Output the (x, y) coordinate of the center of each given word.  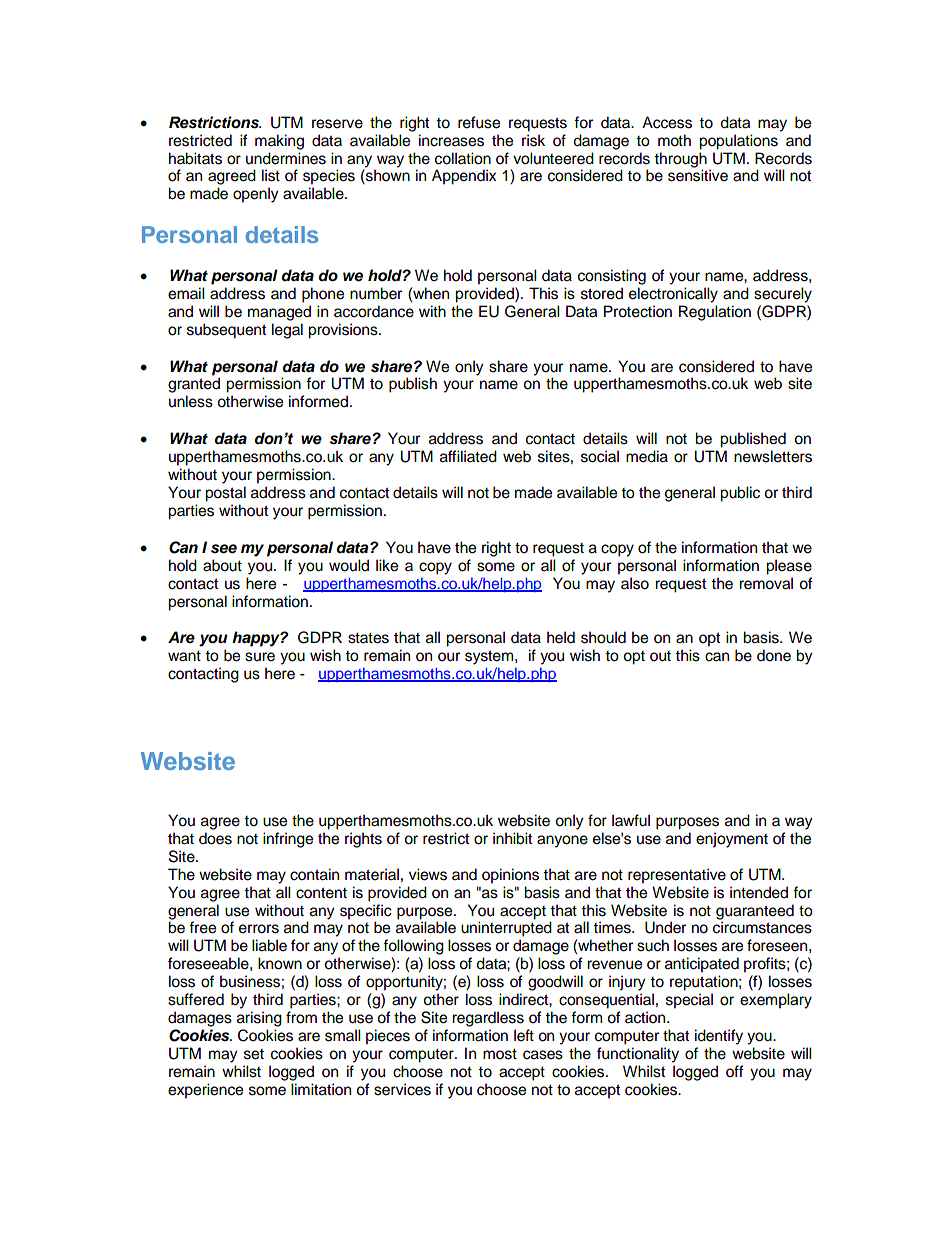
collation (463, 158)
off (735, 1071)
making (279, 142)
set (254, 1054)
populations (738, 142)
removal (766, 583)
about (222, 565)
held (561, 637)
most (500, 1054)
